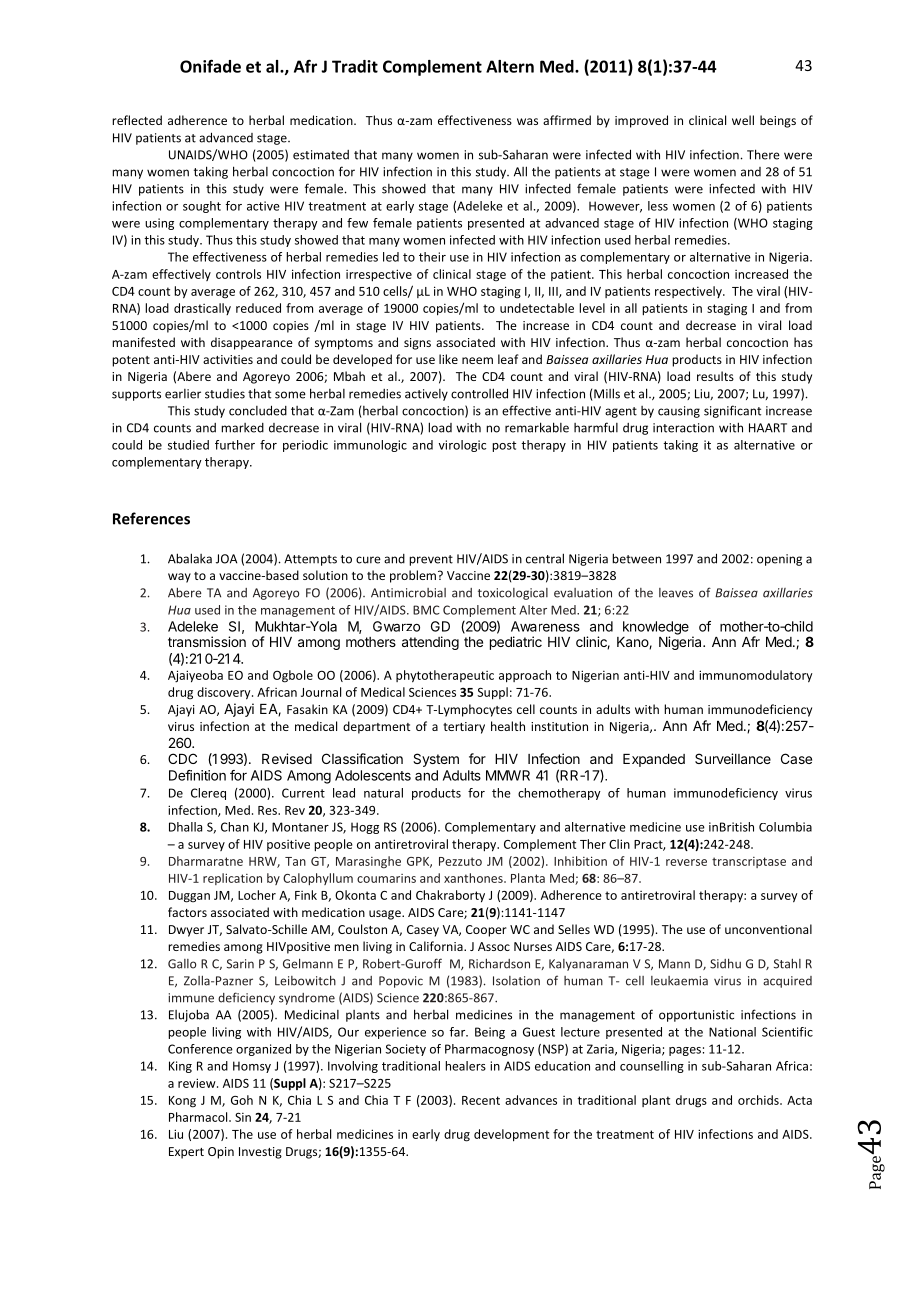 The image size is (924, 1308). Describe the element at coordinates (743, 120) in the document. I see `well` at that location.
